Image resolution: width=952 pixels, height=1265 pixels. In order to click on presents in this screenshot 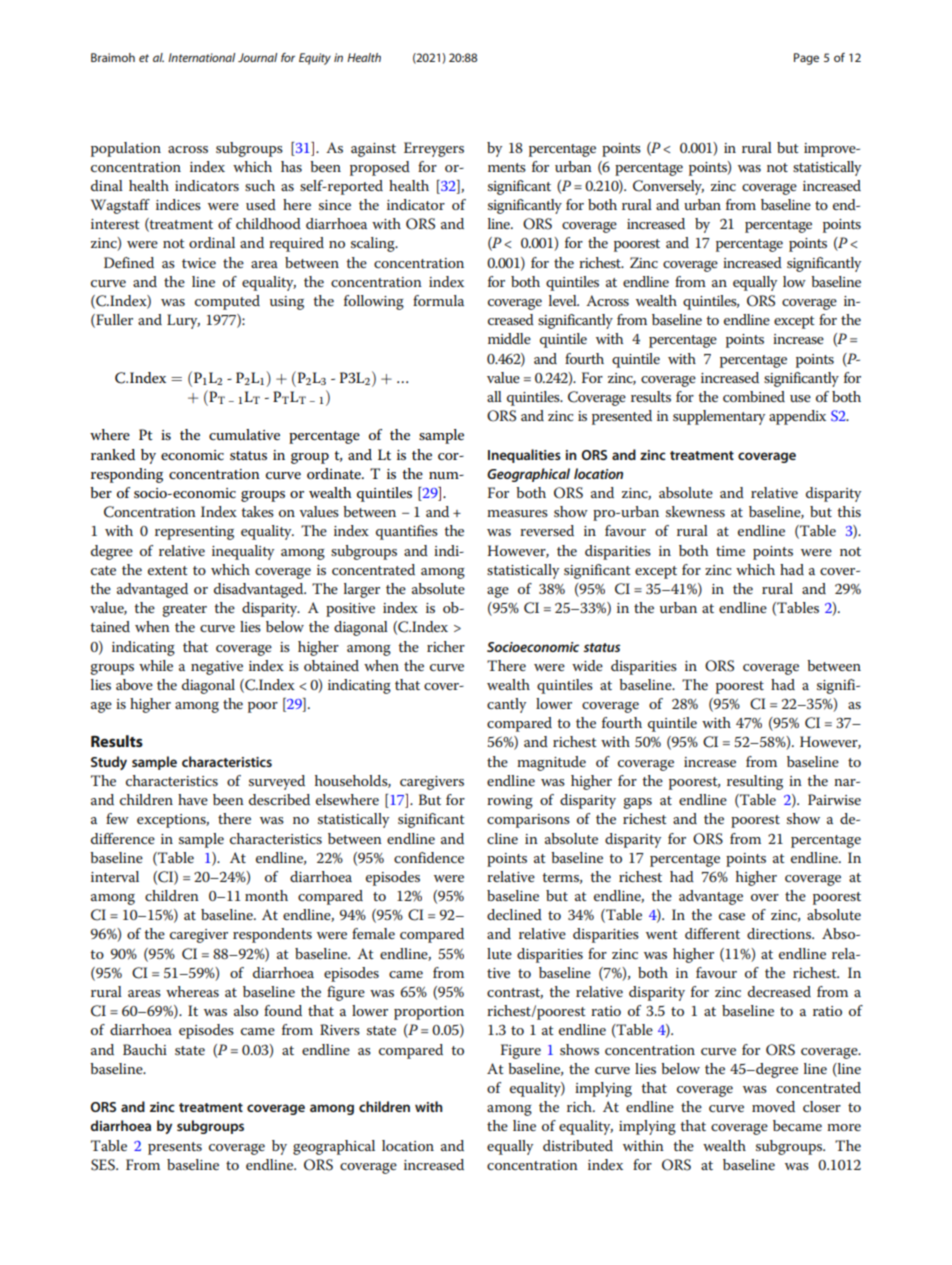, I will do `click(175, 1148)`.
